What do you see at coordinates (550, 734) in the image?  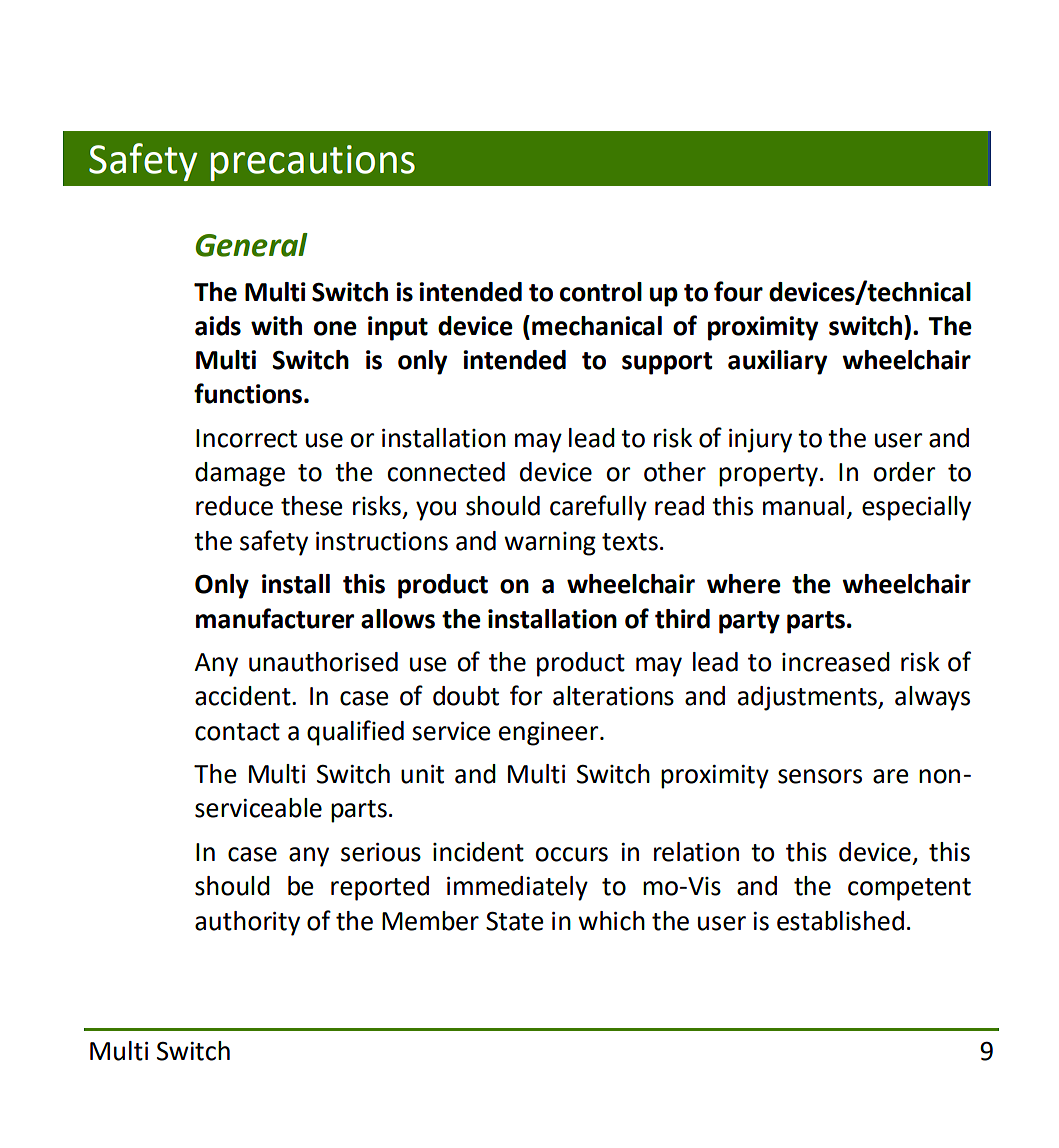 I see `engineer` at bounding box center [550, 734].
